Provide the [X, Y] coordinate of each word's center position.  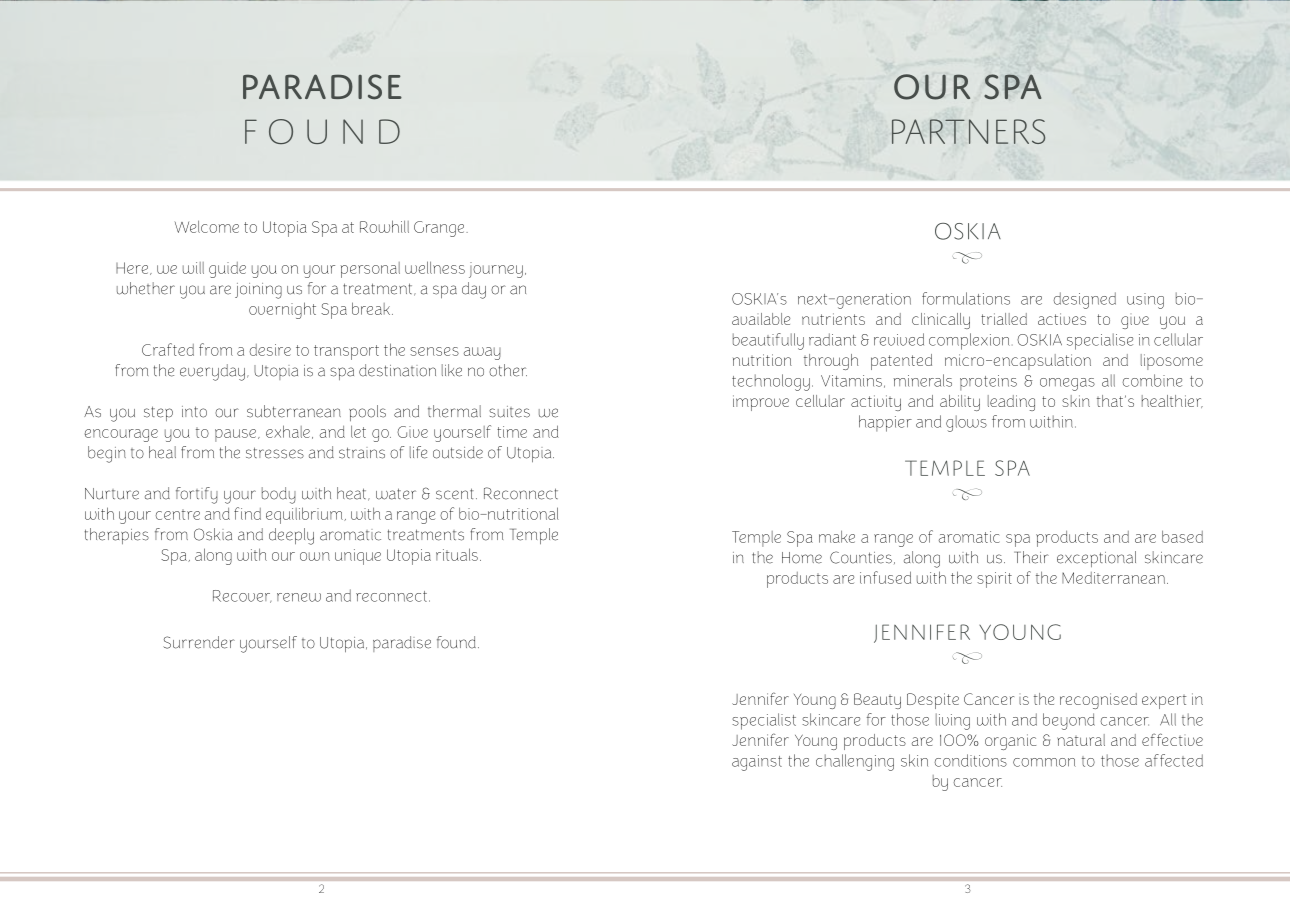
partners [968, 131]
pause [237, 435]
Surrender [199, 642]
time [512, 432]
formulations [966, 298]
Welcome [207, 226]
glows [966, 423]
